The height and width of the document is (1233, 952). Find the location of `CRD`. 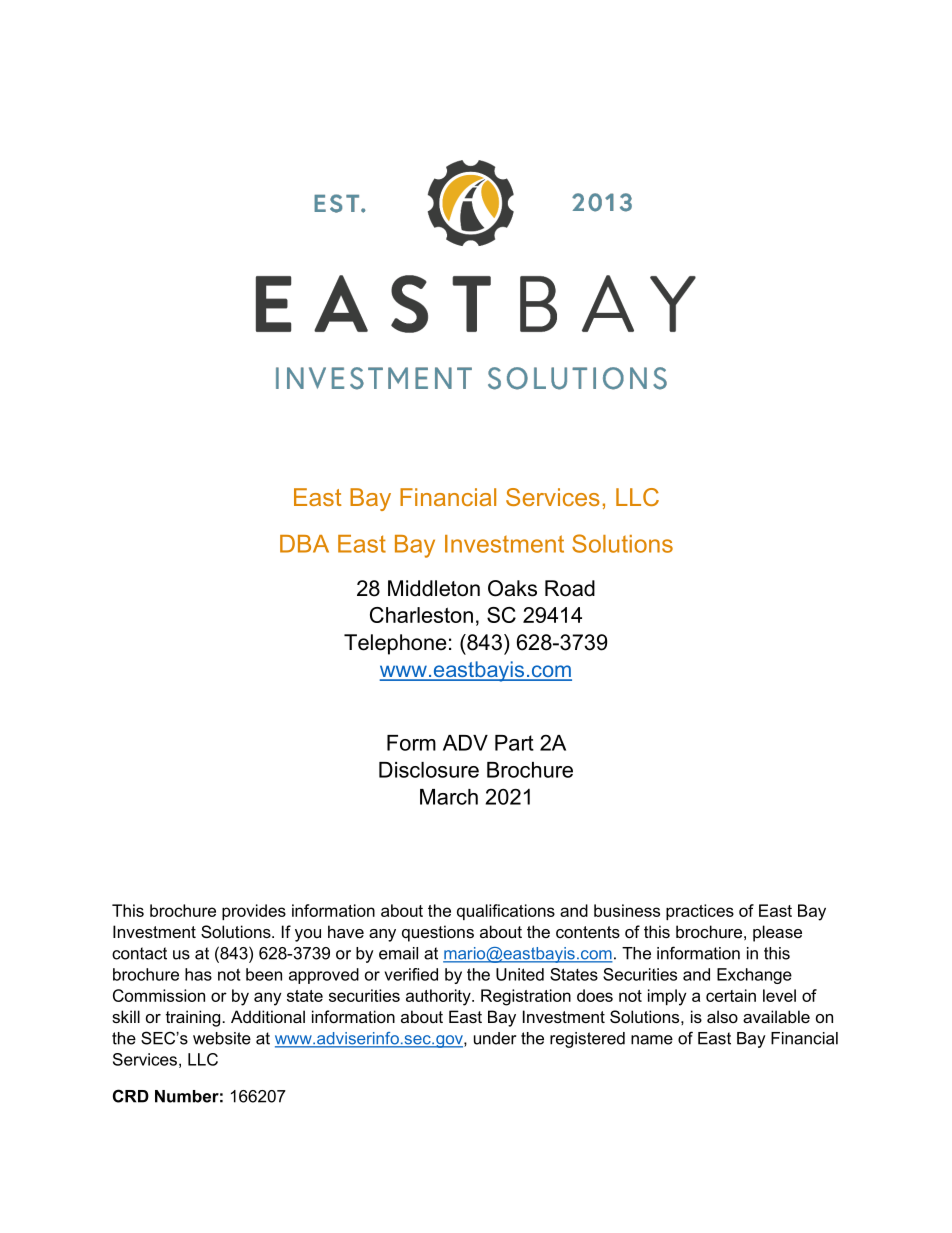

CRD is located at coordinates (131, 1096).
